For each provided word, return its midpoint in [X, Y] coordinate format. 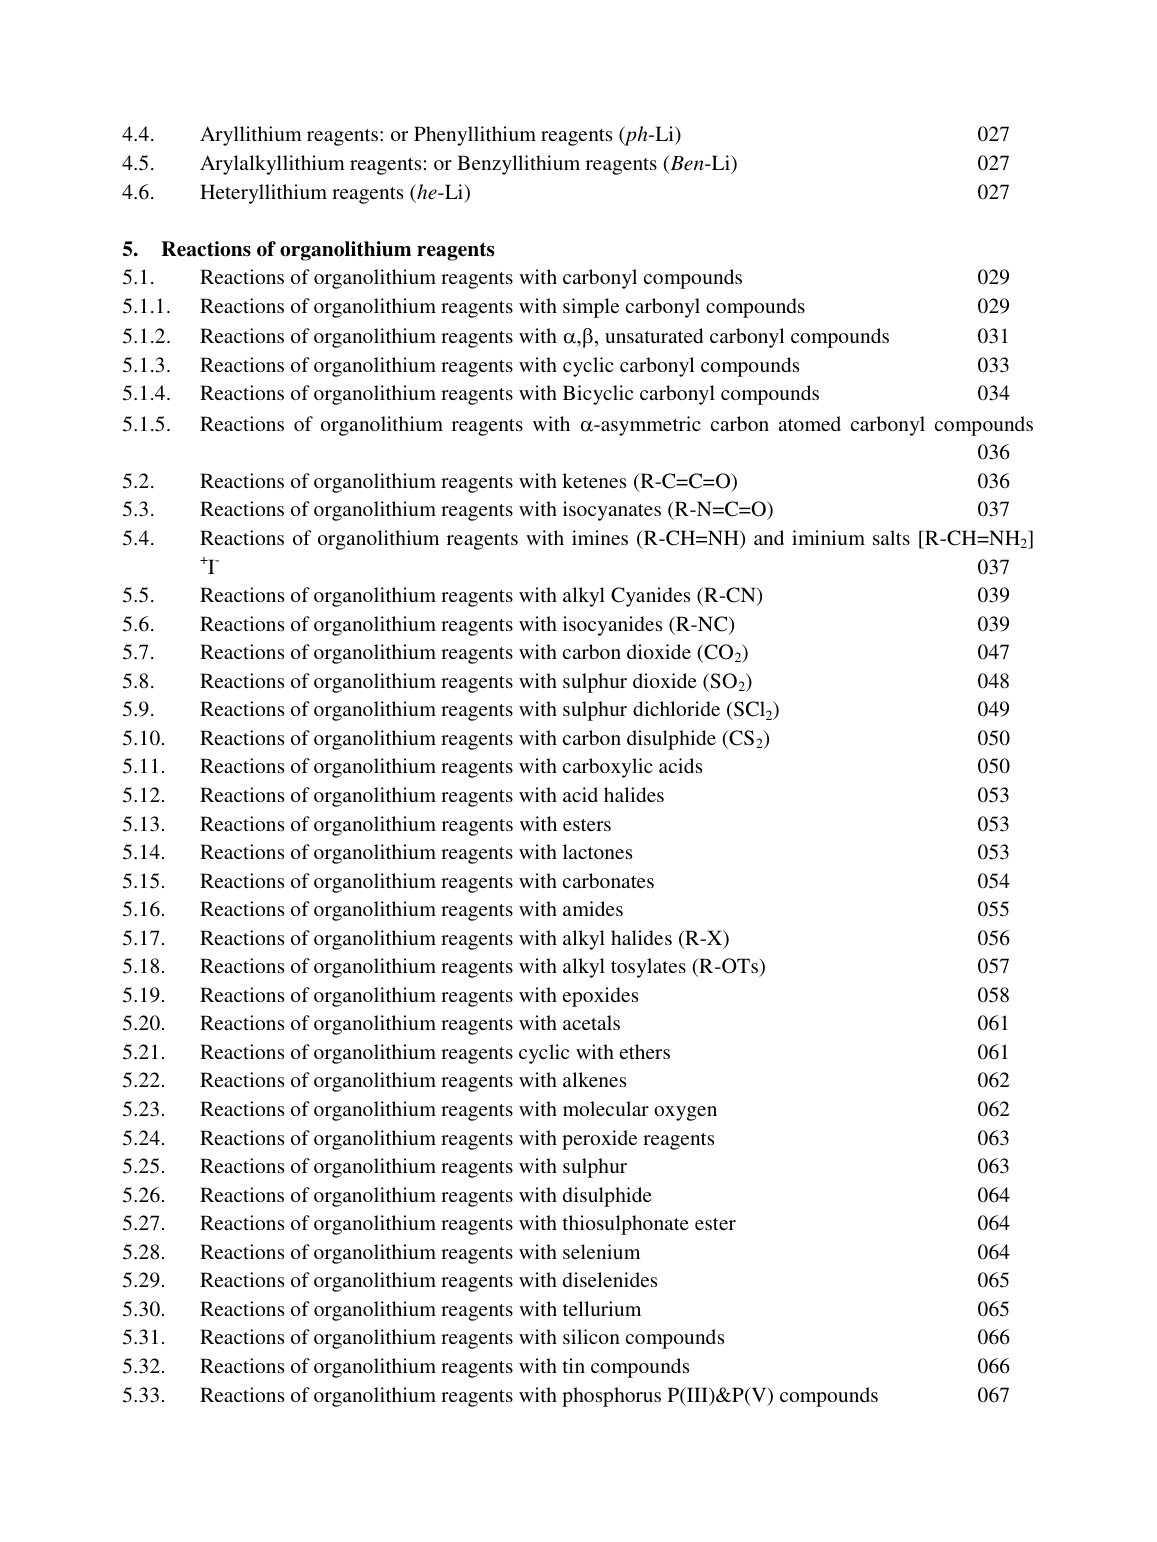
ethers [645, 1051]
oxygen [685, 1113]
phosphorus [611, 1397]
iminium [828, 537]
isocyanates [612, 511]
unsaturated [654, 335]
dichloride [676, 708]
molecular [606, 1108]
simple [591, 308]
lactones [597, 851]
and [769, 537]
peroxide [599, 1140]
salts [891, 537]
